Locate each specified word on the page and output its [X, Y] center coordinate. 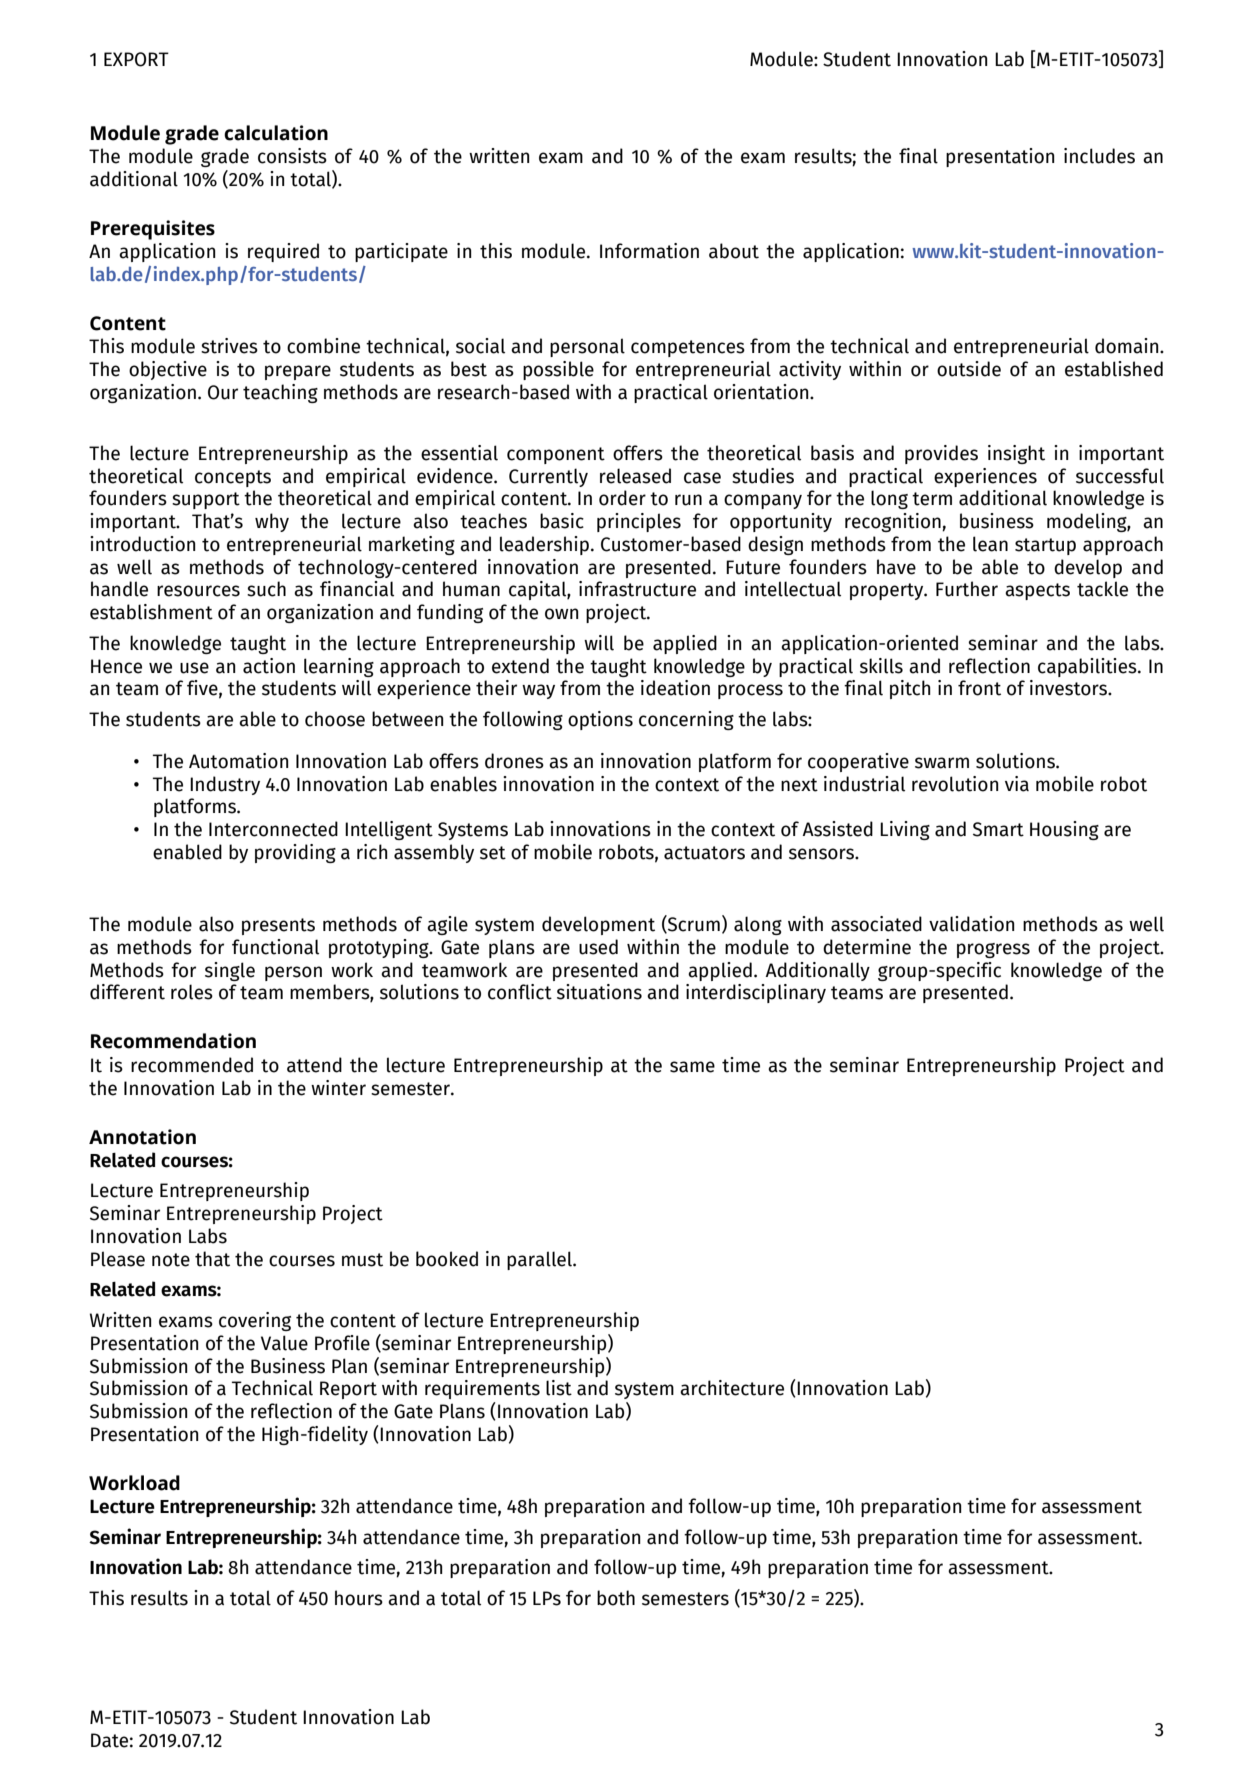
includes [1099, 156]
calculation [276, 133]
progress [993, 950]
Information [649, 251]
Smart [998, 829]
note [171, 1260]
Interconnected [273, 829]
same [692, 1067]
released [635, 476]
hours [359, 1598]
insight [1016, 454]
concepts [233, 478]
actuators [704, 853]
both [616, 1598]
